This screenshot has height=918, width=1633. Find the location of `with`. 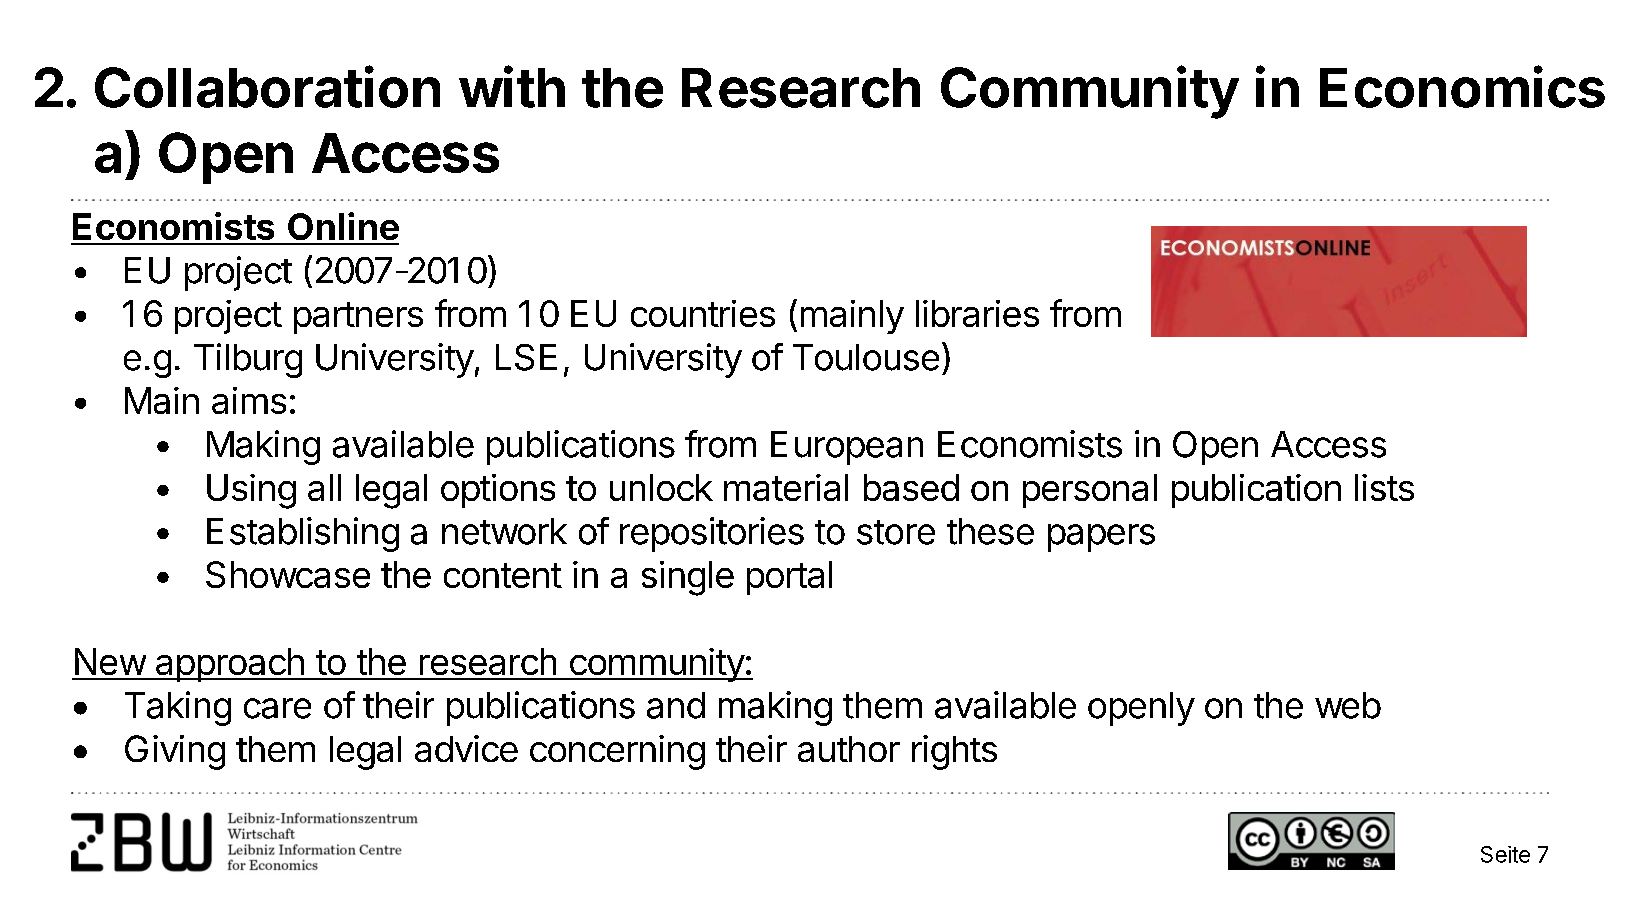

with is located at coordinates (512, 86).
